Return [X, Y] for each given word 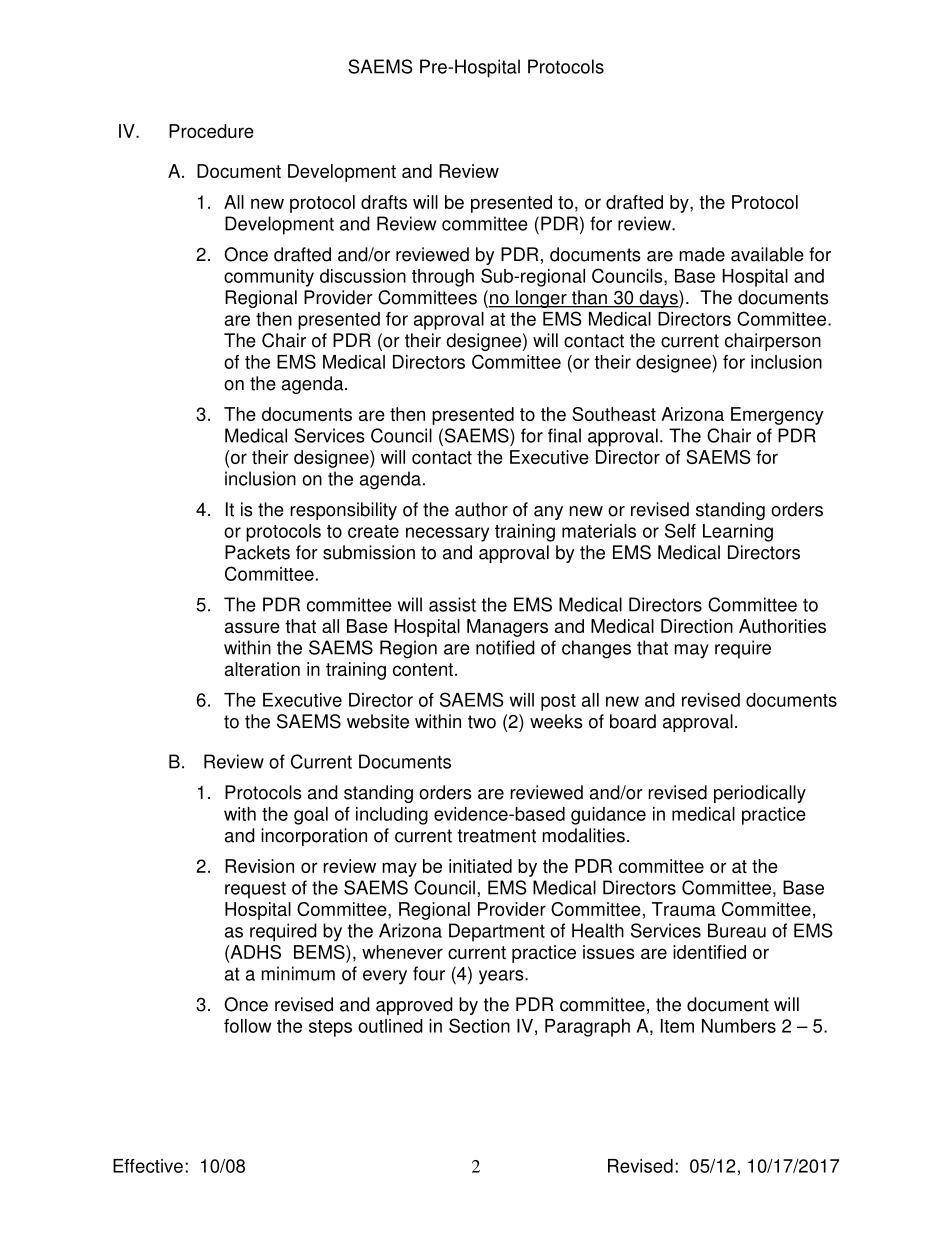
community [269, 278]
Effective [148, 1166]
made [702, 254]
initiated [480, 866]
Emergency [777, 416]
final [564, 435]
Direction [697, 626]
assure [252, 627]
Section [479, 1025]
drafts [384, 202]
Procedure [211, 131]
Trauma [684, 909]
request [255, 890]
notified [505, 647]
